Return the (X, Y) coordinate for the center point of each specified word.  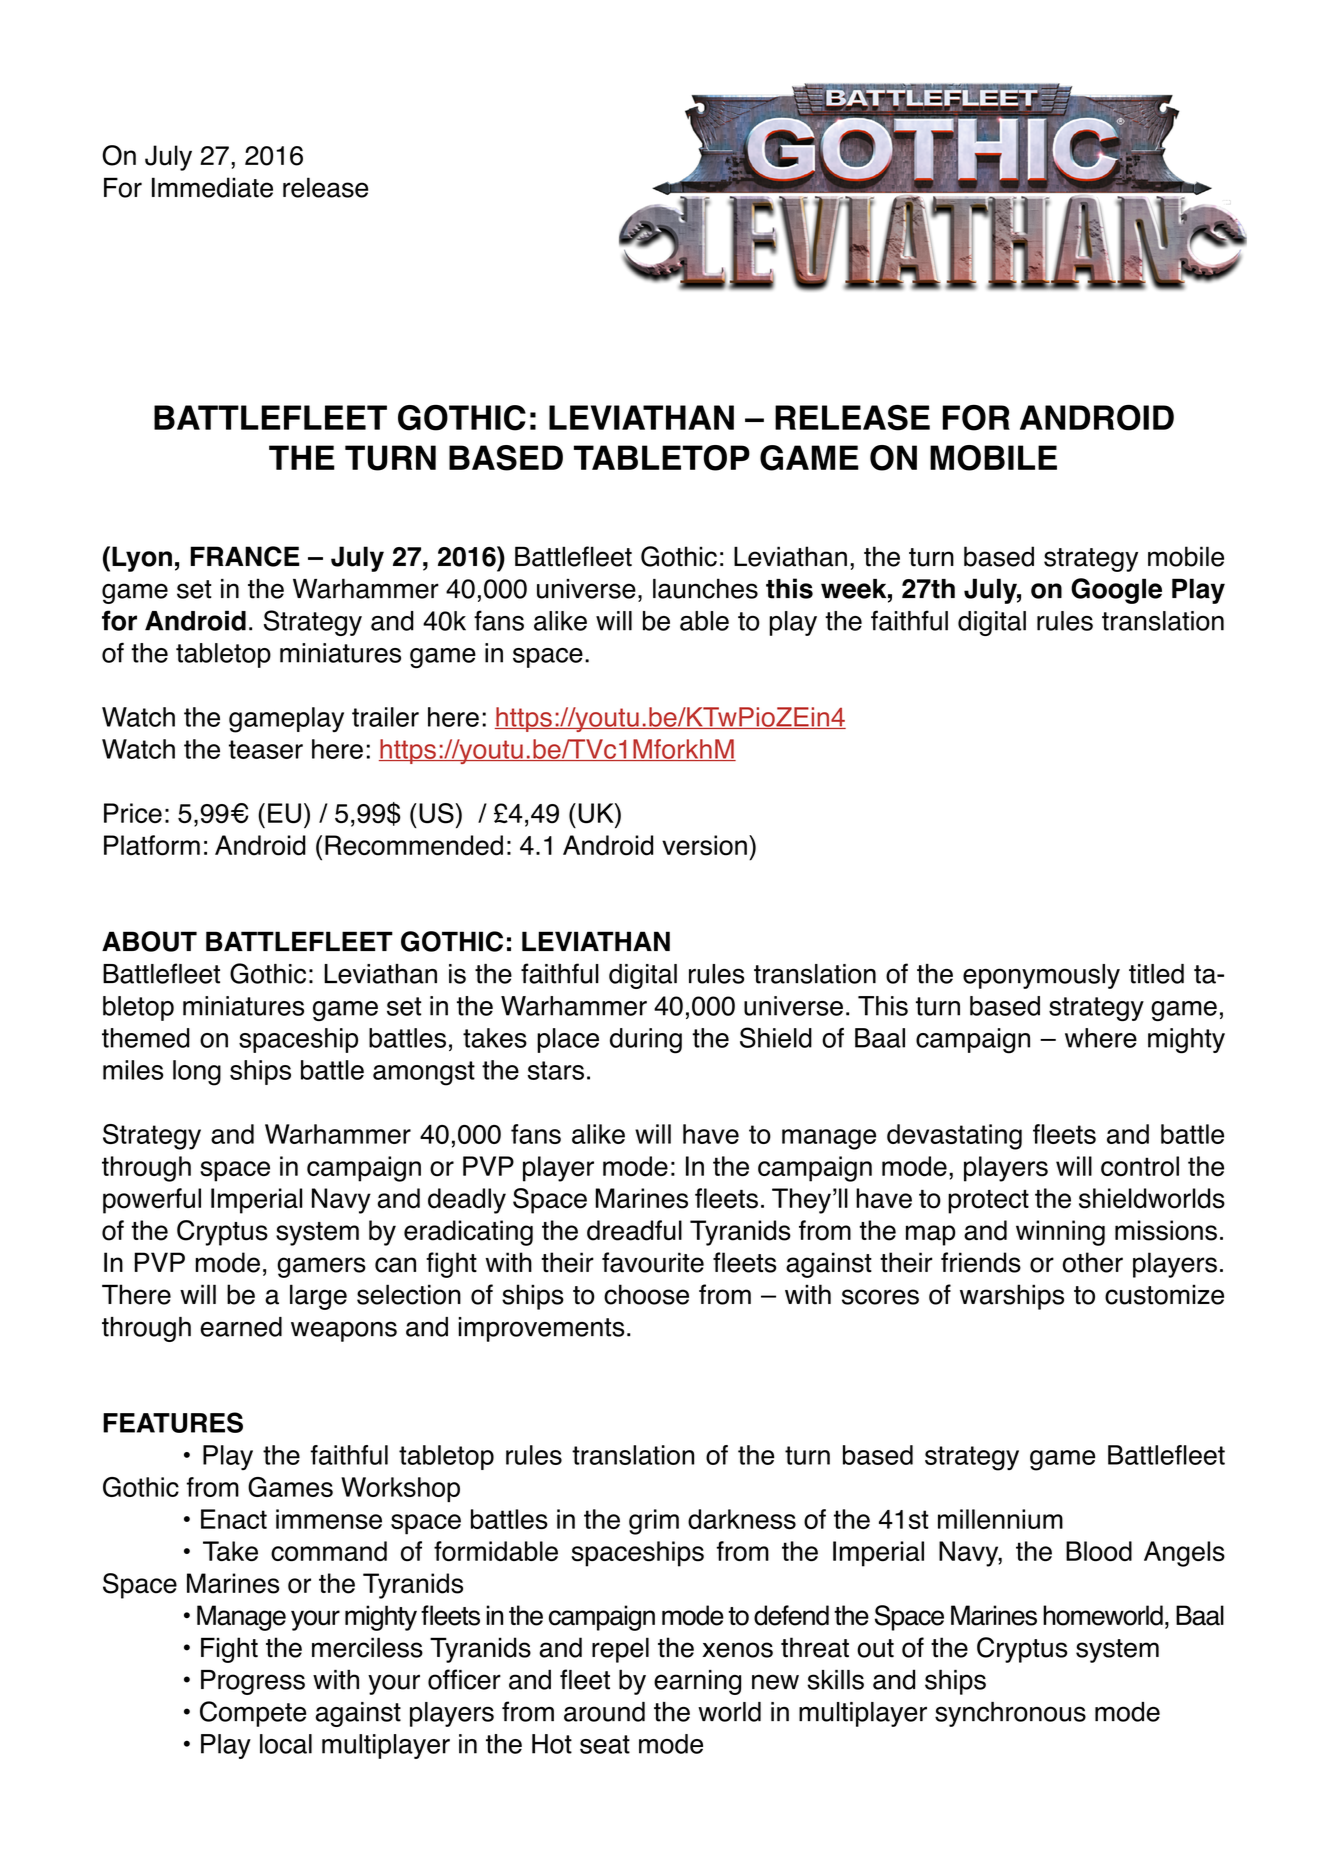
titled (1156, 974)
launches (705, 588)
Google (1116, 591)
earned (241, 1327)
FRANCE (245, 556)
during (646, 1041)
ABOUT (149, 941)
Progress (253, 1682)
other (1093, 1262)
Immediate (212, 187)
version (704, 845)
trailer (385, 717)
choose (646, 1294)
